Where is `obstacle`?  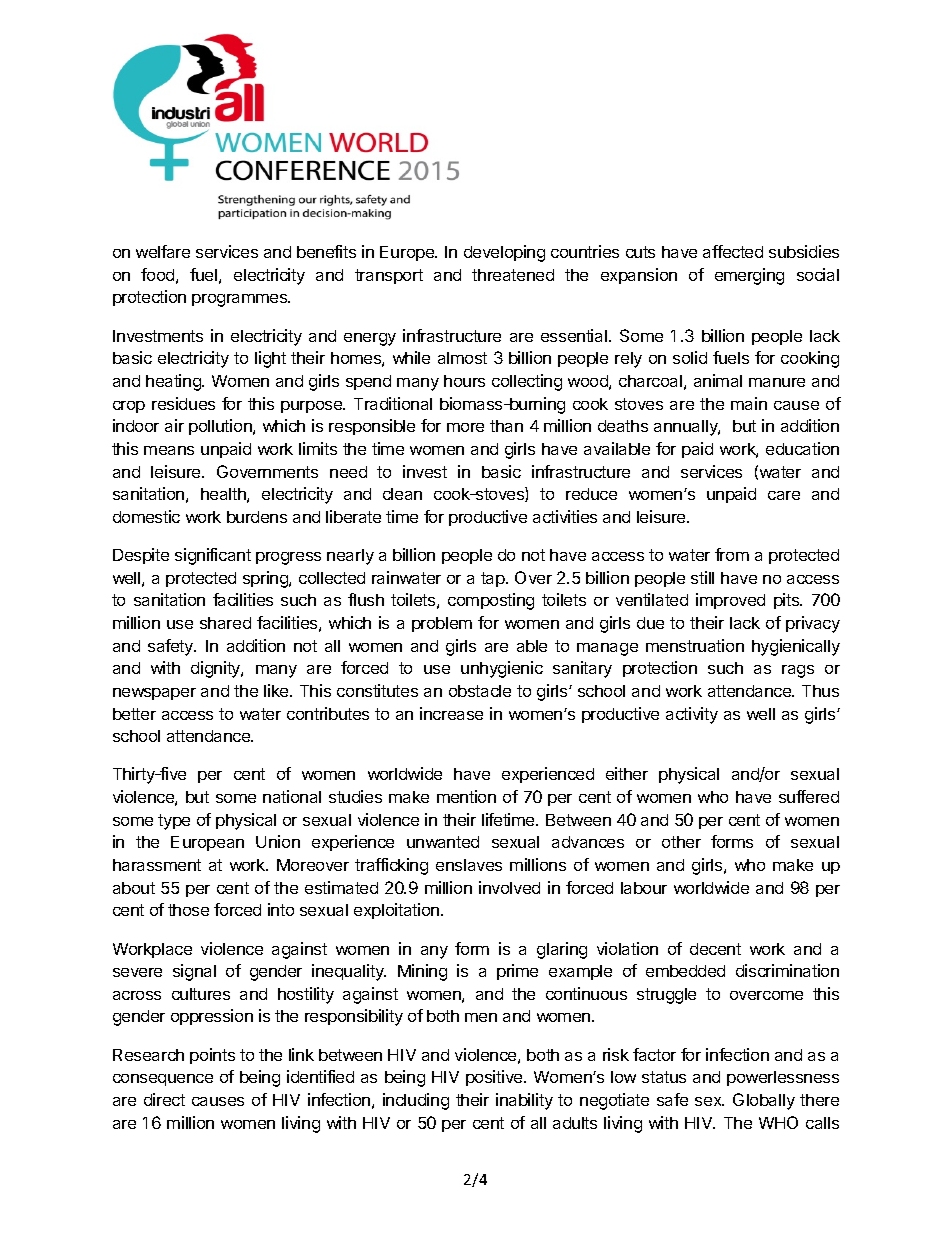 obstacle is located at coordinates (480, 691).
